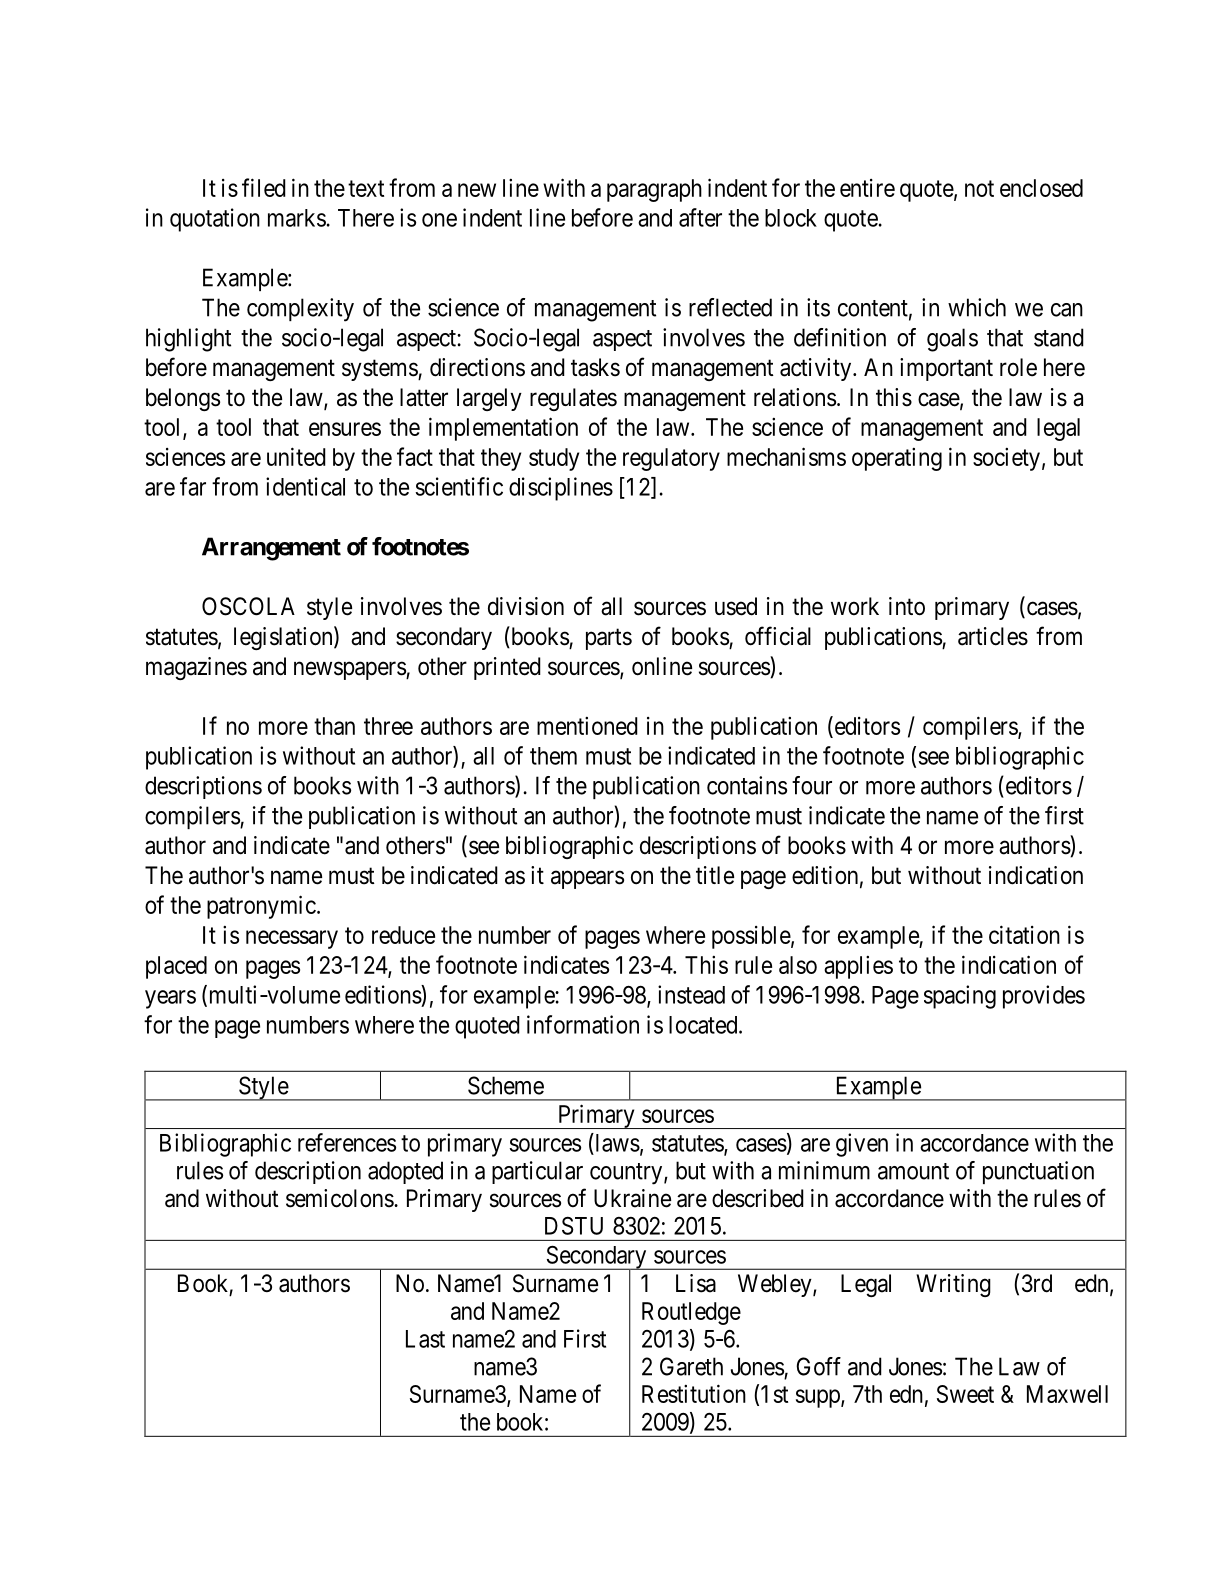 Image resolution: width=1228 pixels, height=1589 pixels. What do you see at coordinates (583, 1024) in the page?
I see `information` at bounding box center [583, 1024].
